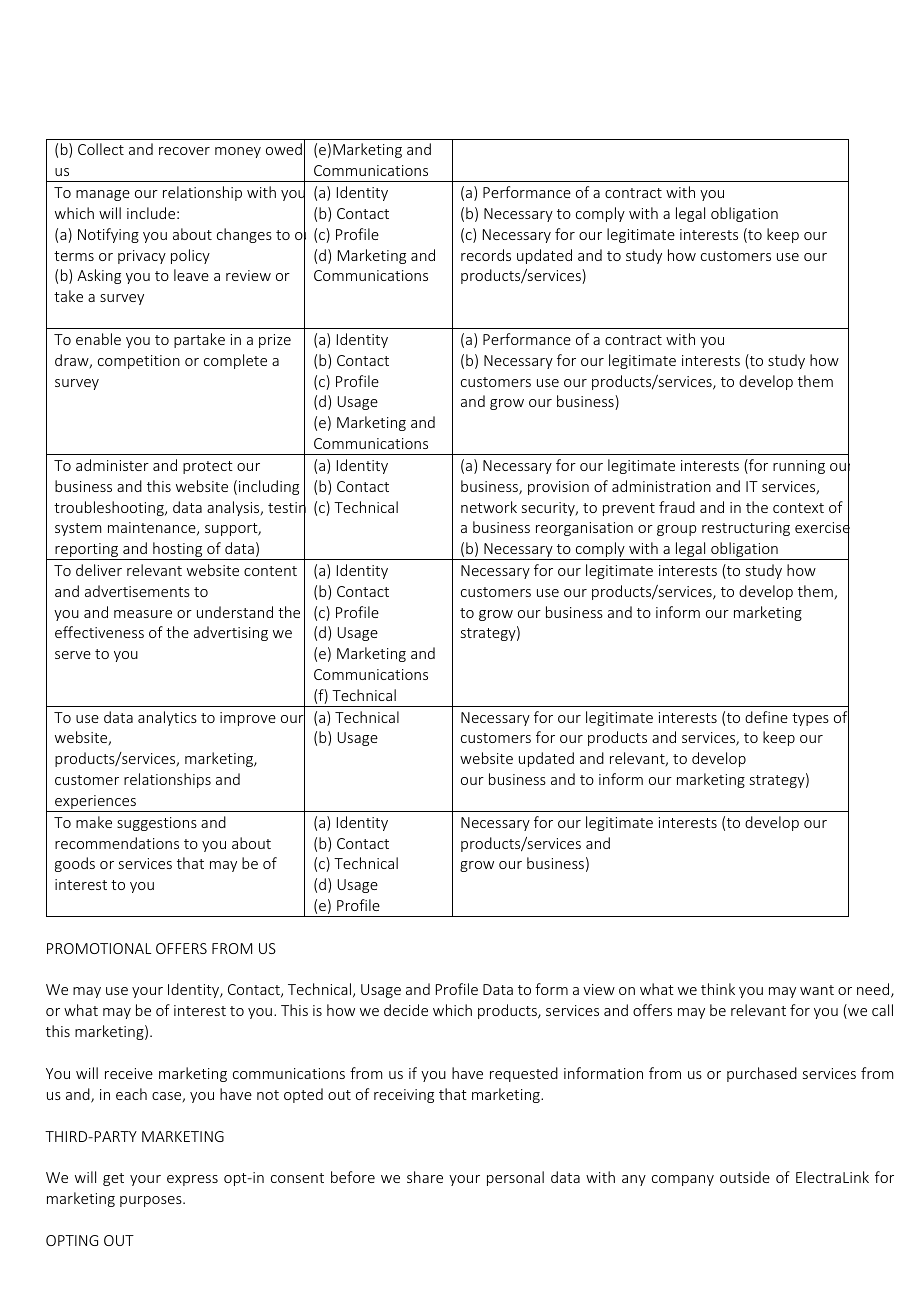  What do you see at coordinates (152, 1201) in the screenshot?
I see `purposes` at bounding box center [152, 1201].
